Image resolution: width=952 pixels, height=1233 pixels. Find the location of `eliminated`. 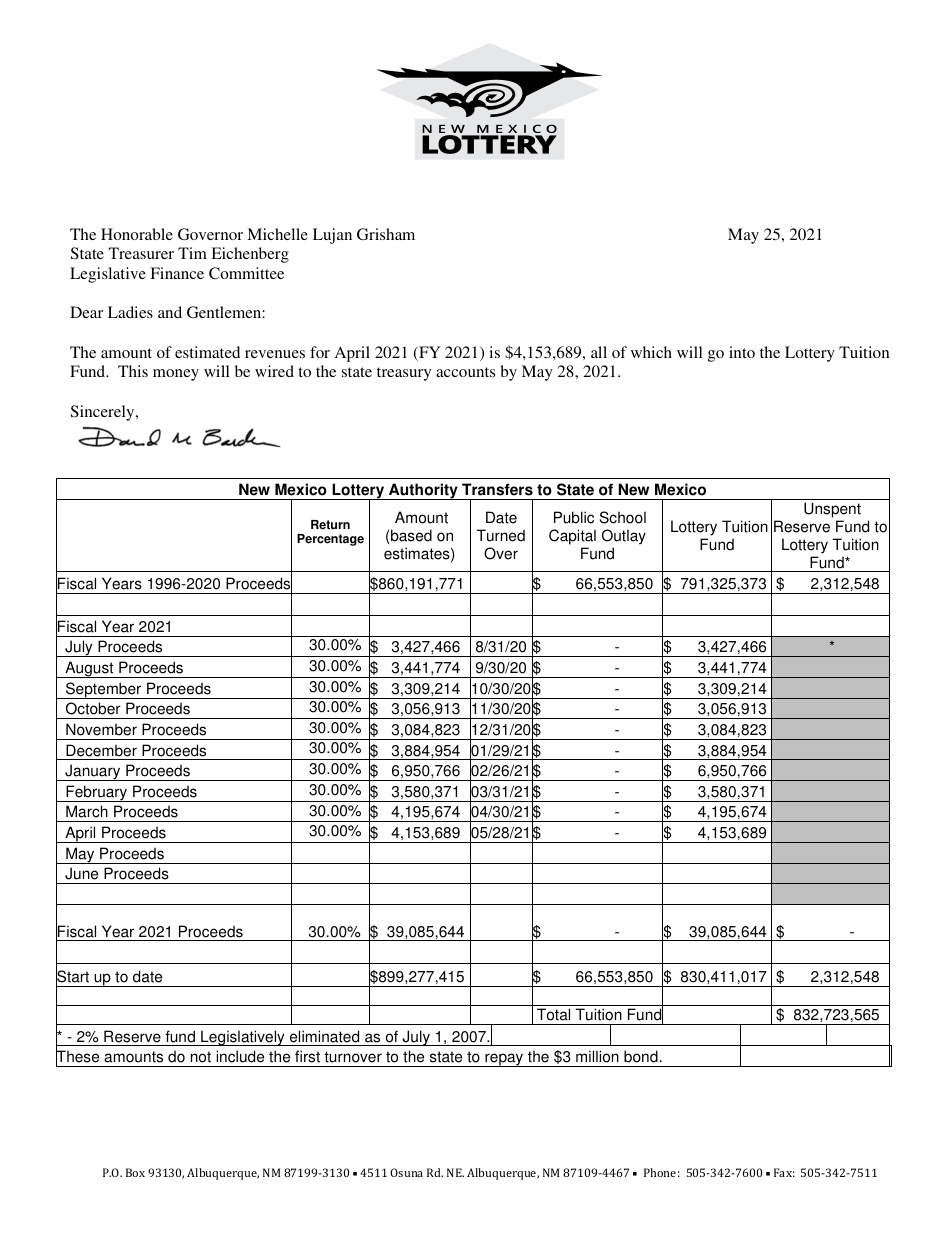

eliminated is located at coordinates (324, 1036).
